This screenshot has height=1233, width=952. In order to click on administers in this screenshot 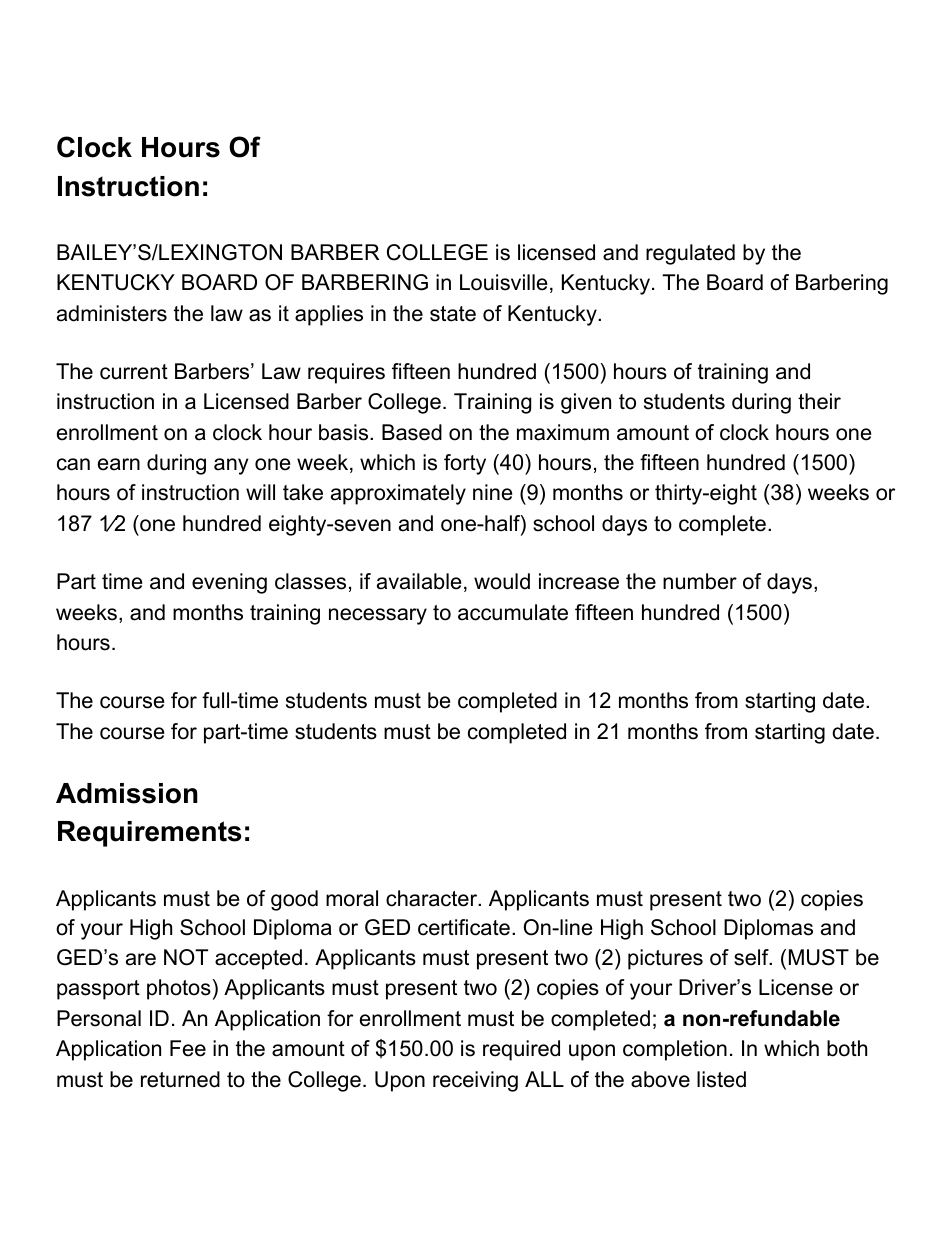, I will do `click(112, 313)`.
